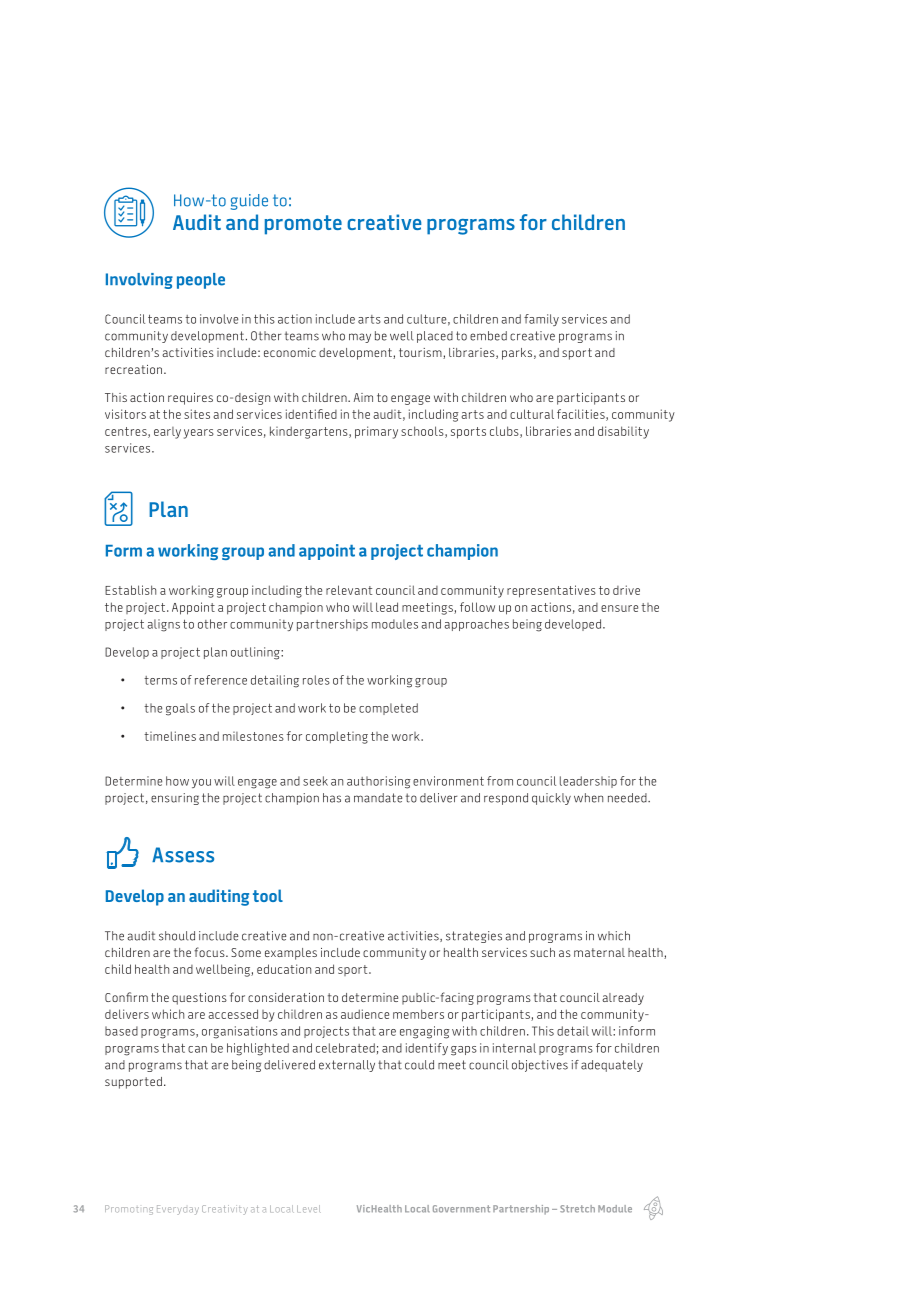 The width and height of the screenshot is (924, 1308). What do you see at coordinates (376, 432) in the screenshot?
I see `primary` at bounding box center [376, 432].
